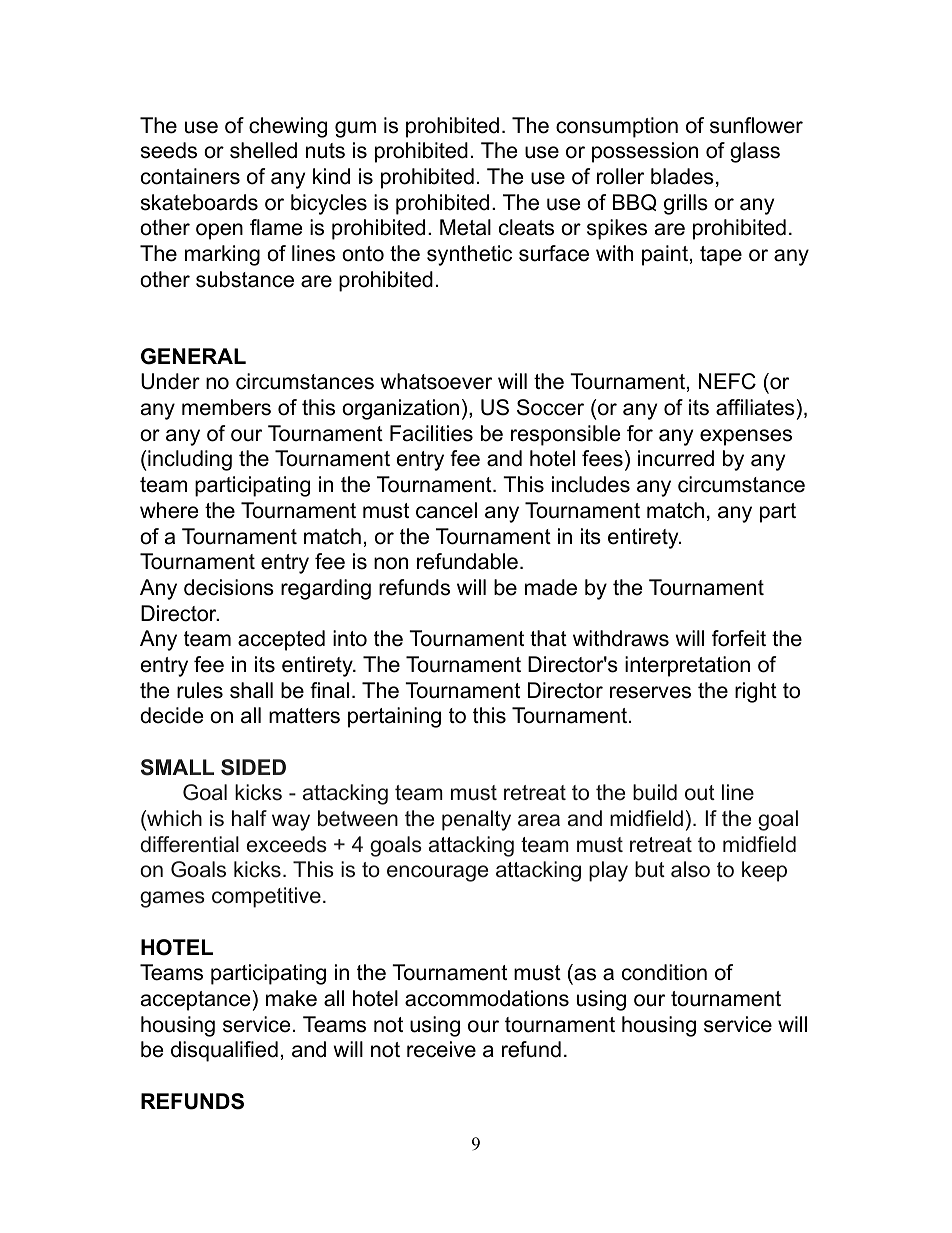 The image size is (952, 1233). Describe the element at coordinates (664, 972) in the image. I see `condition` at that location.
